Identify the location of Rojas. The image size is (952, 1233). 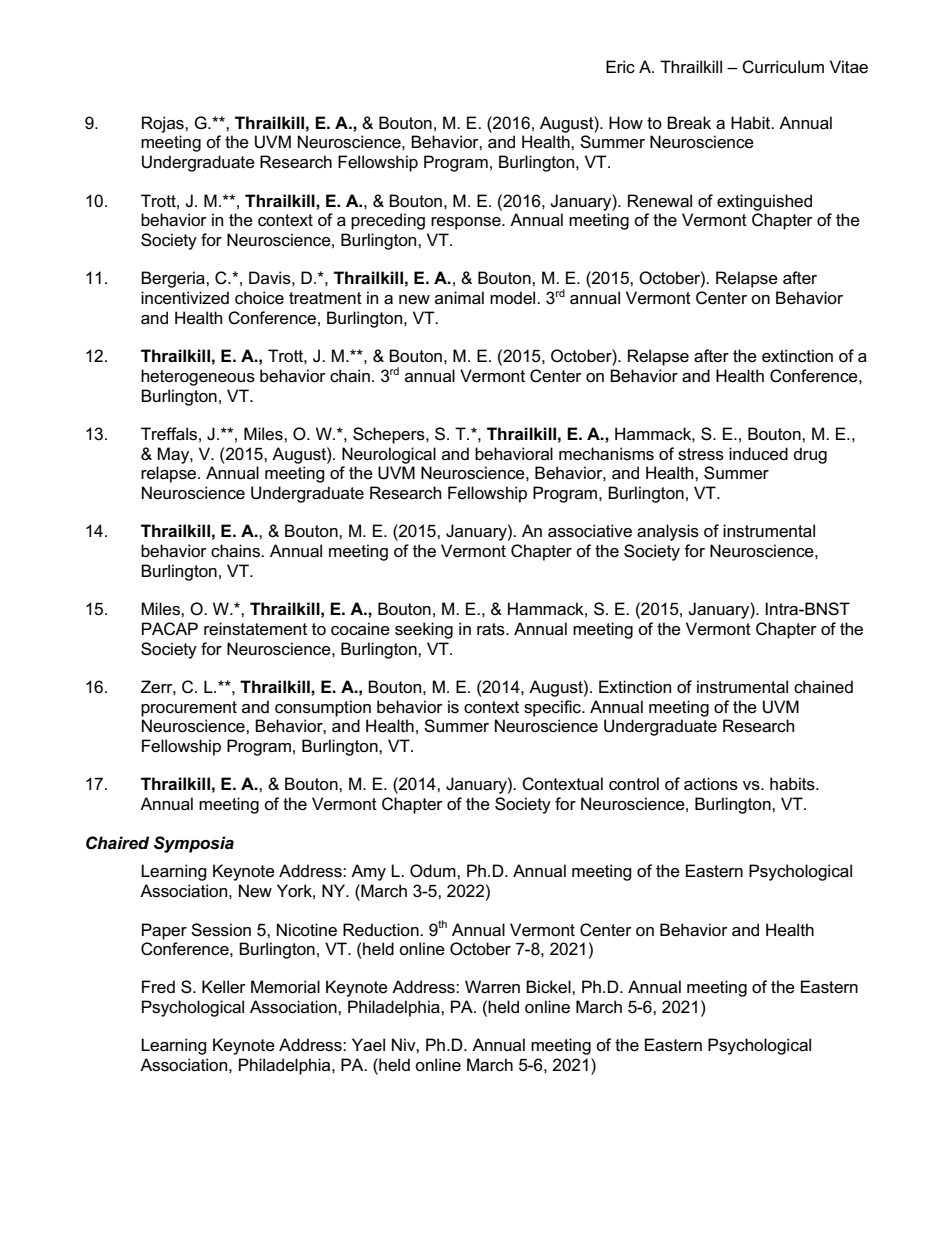
(164, 124).
